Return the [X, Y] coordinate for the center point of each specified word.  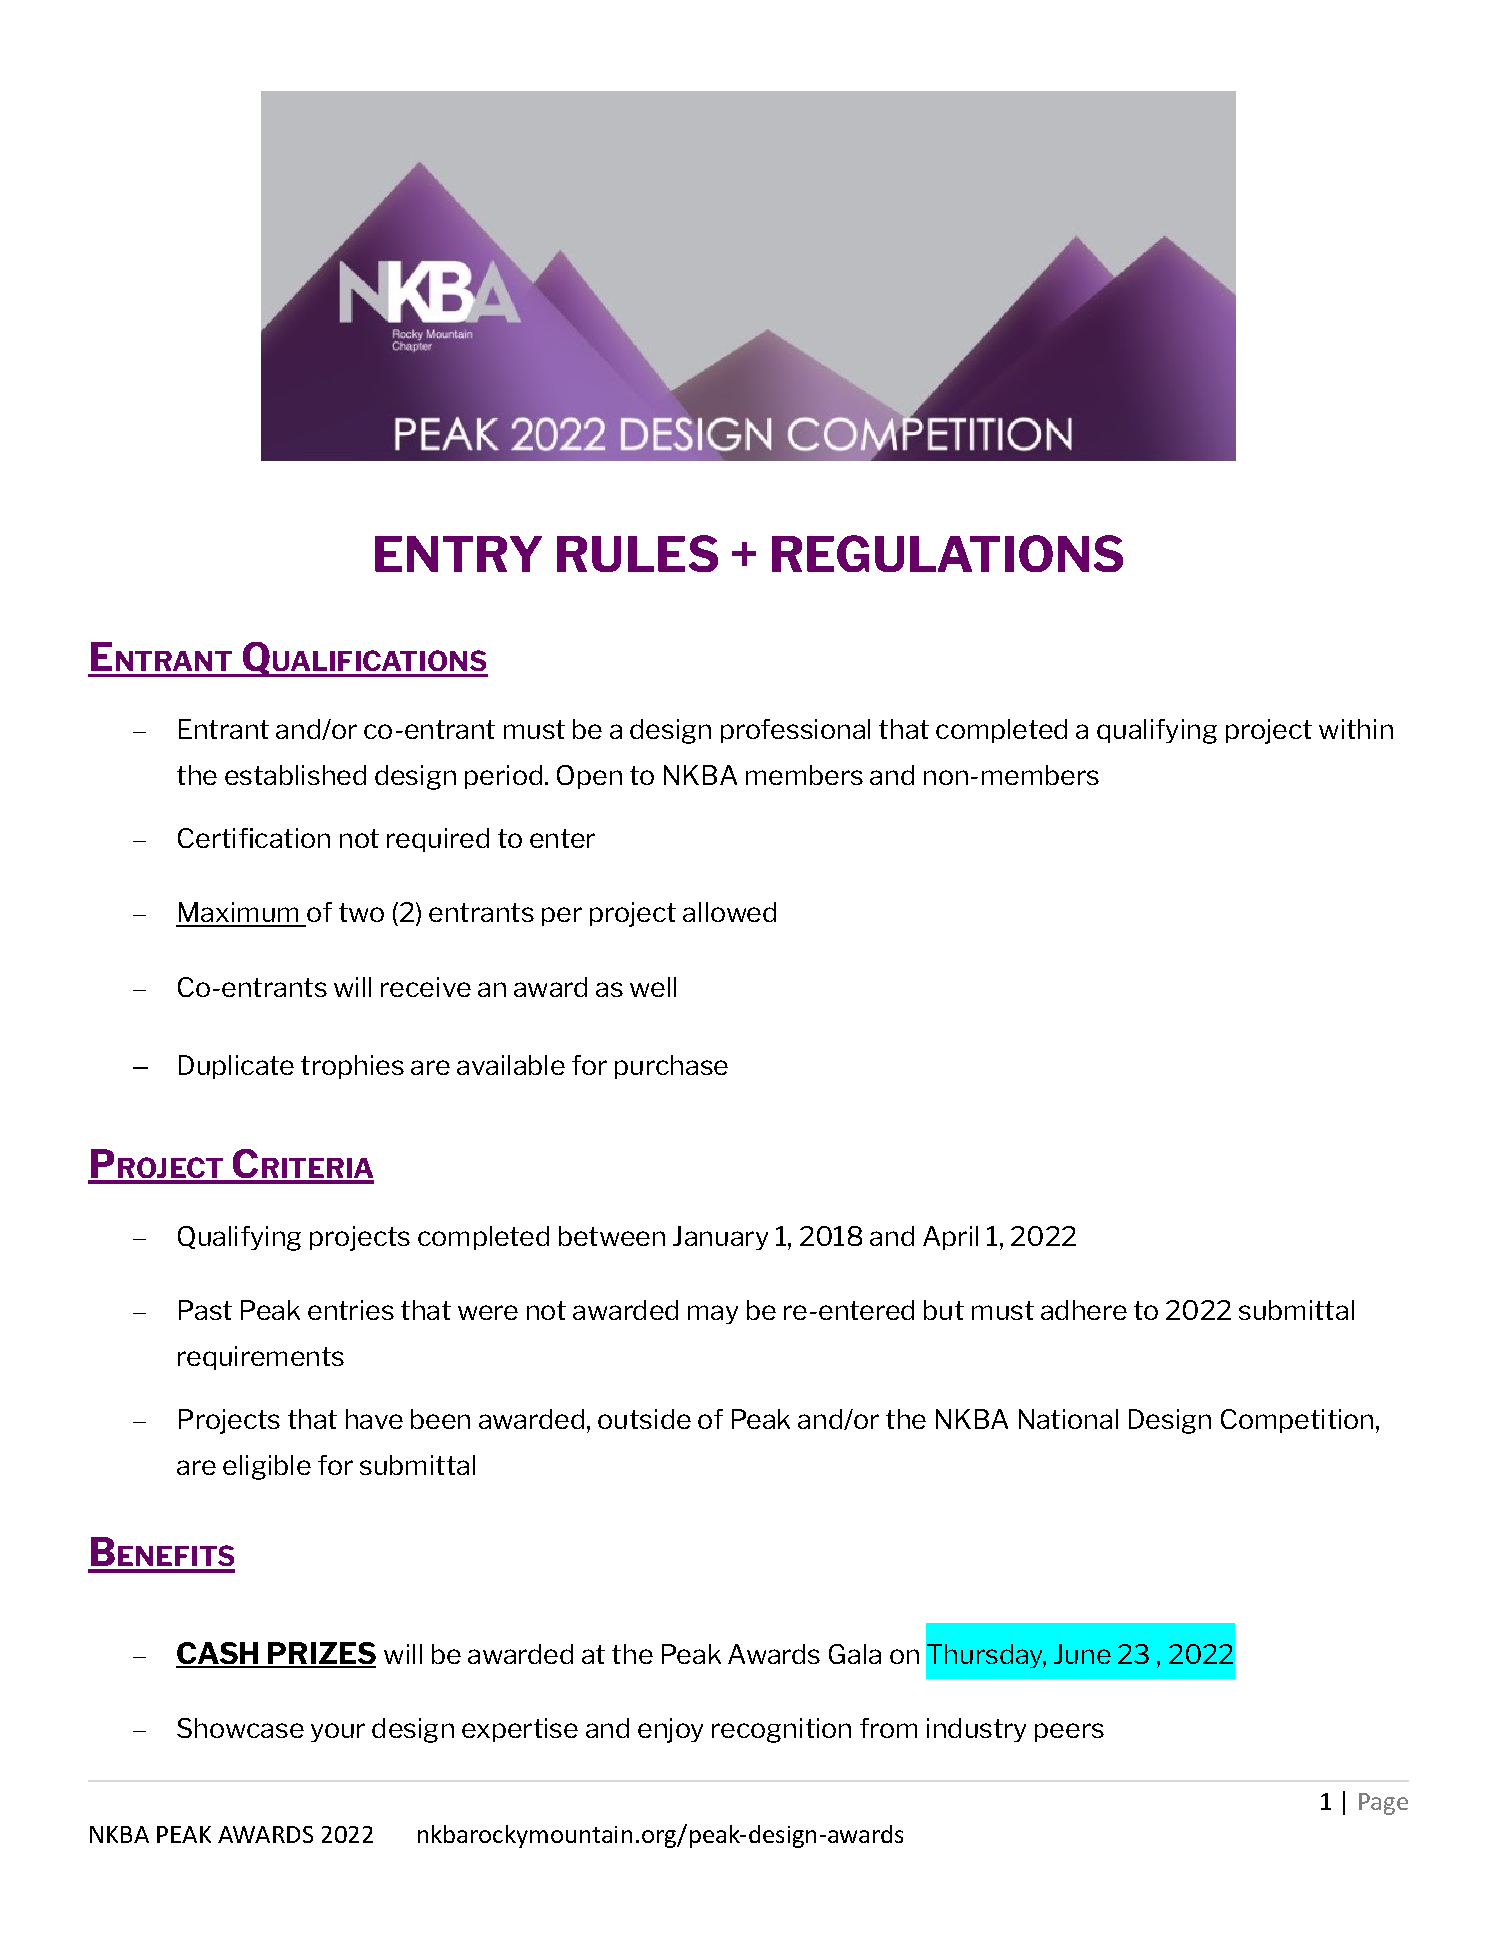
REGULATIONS [947, 553]
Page [1383, 1804]
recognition [781, 1730]
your [338, 1732]
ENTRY [458, 554]
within [1356, 729]
